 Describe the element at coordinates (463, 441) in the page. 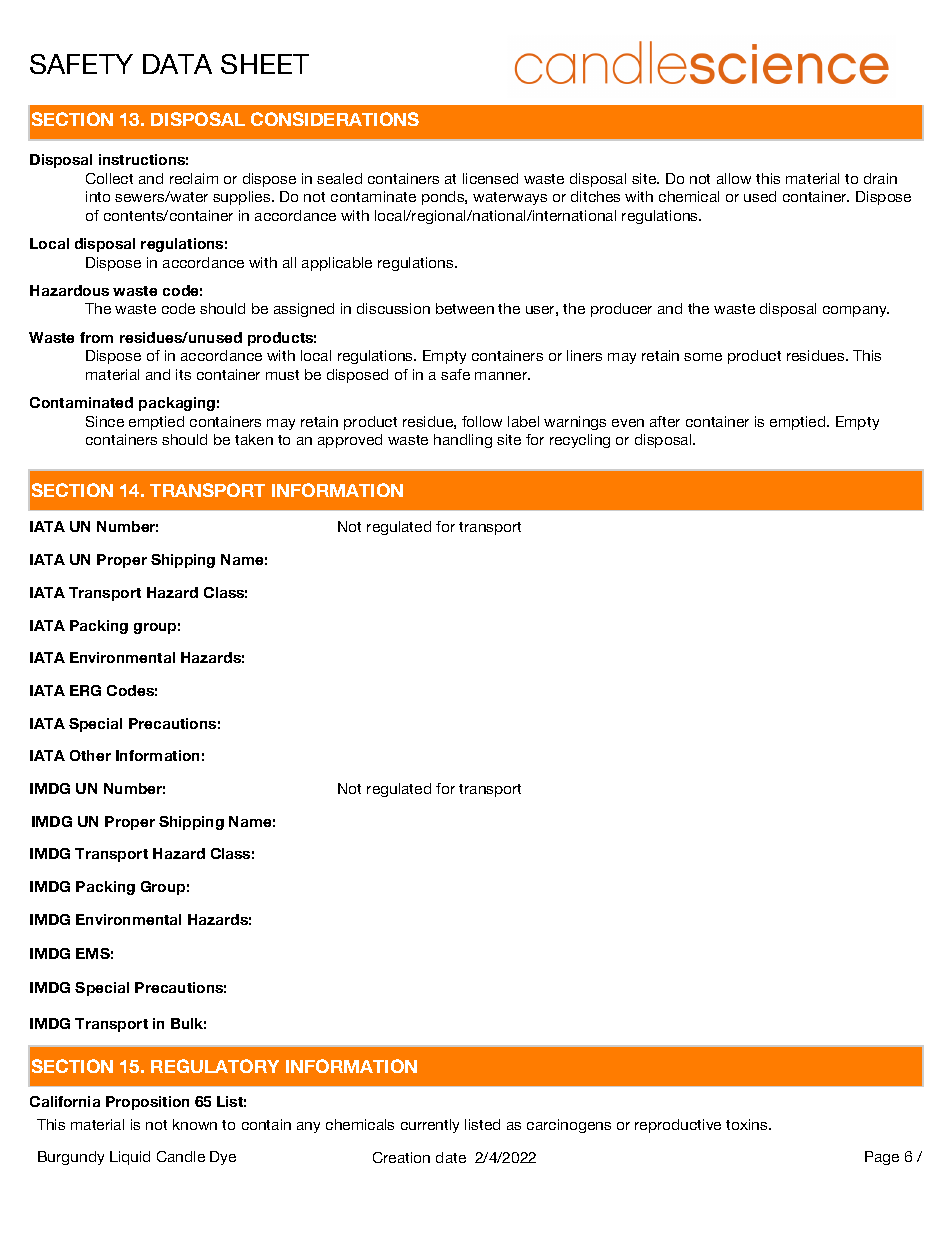

I see `handling` at that location.
